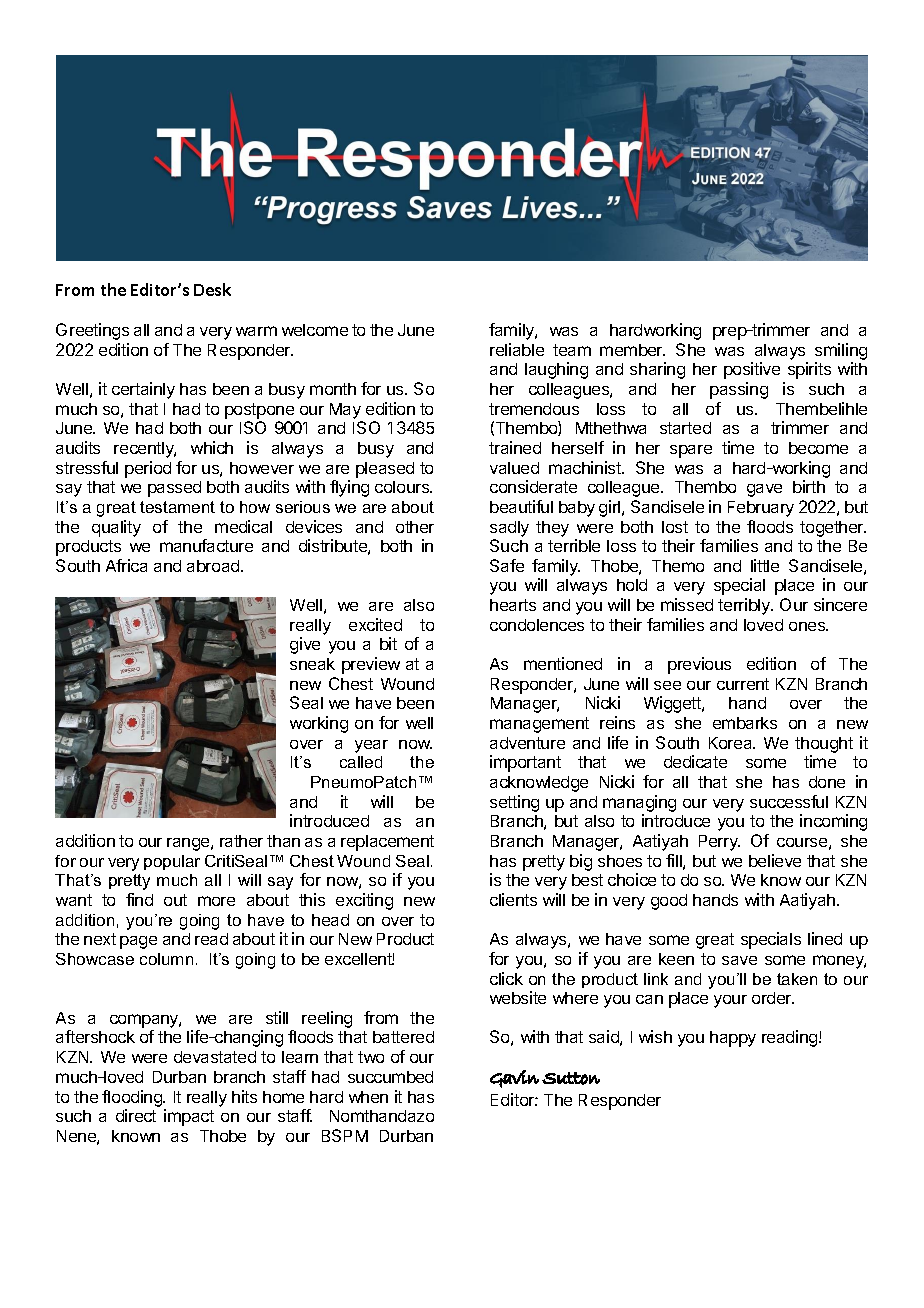 The height and width of the document is (1308, 924). Describe the element at coordinates (177, 507) in the document. I see `testament` at that location.
